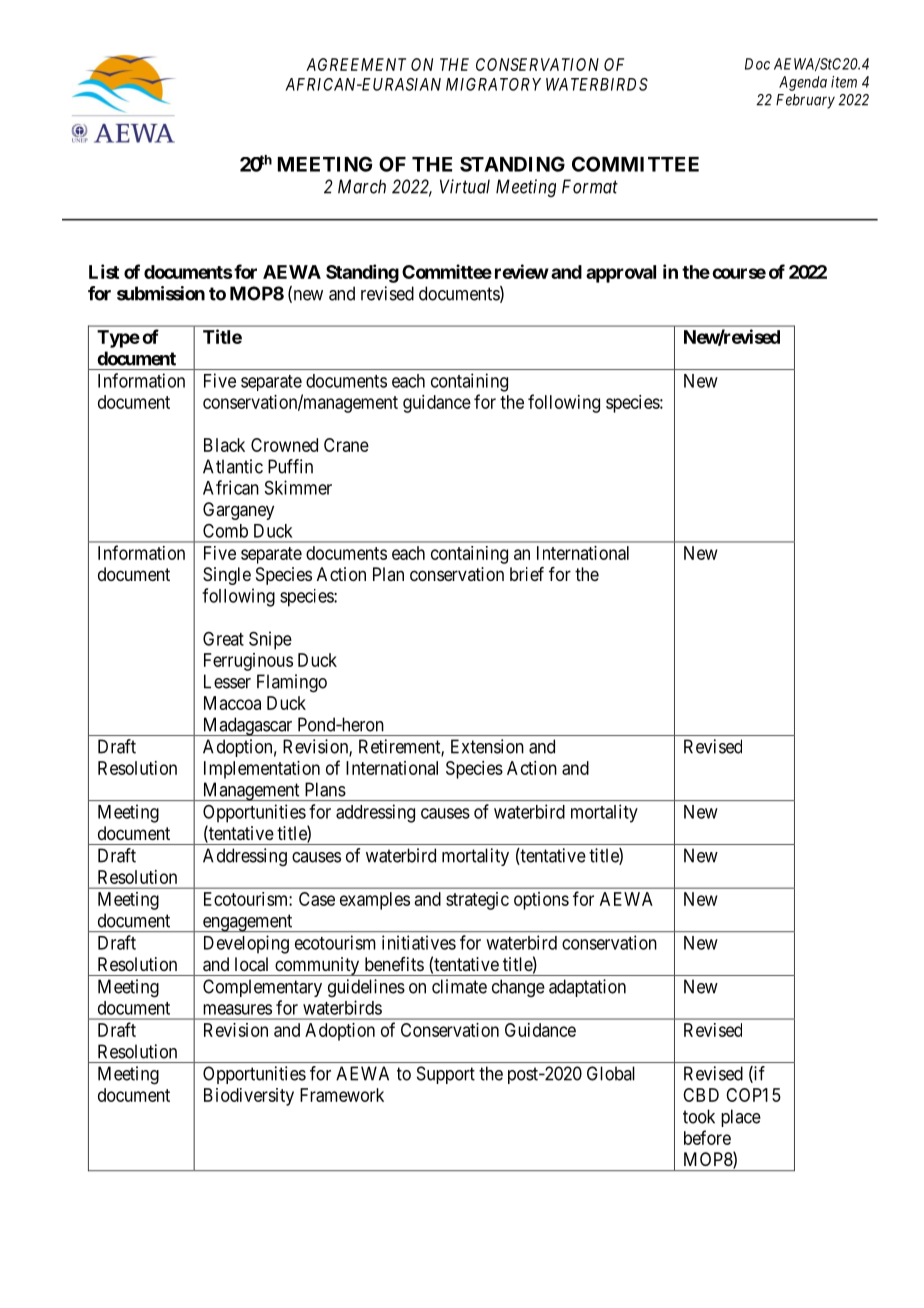 The height and width of the image is (1308, 924). I want to click on Biodiversity, so click(249, 1097).
